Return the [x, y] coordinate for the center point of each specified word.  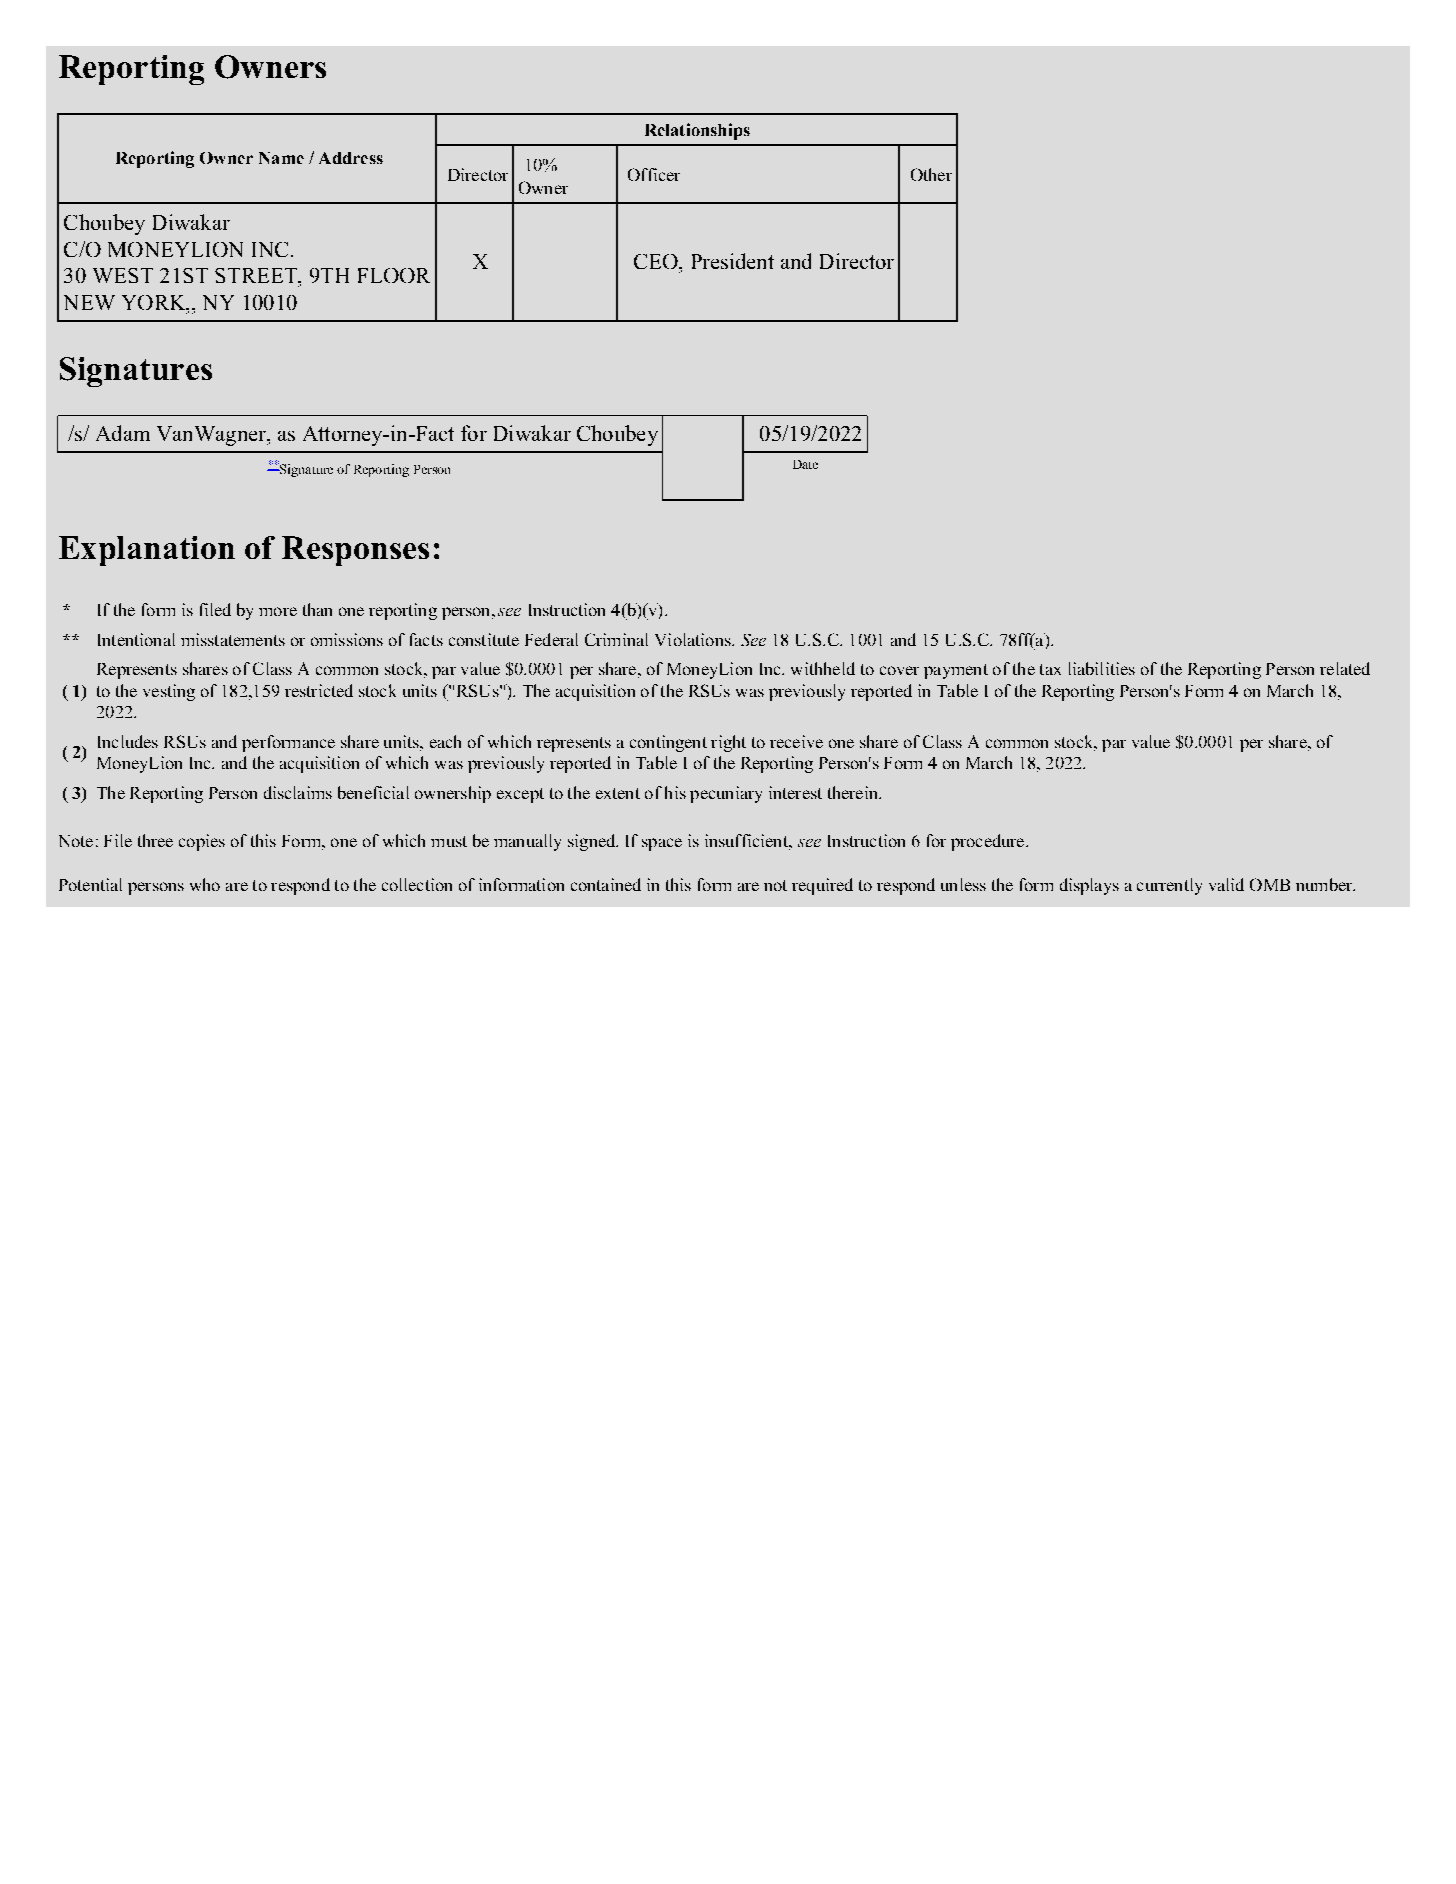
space [662, 844]
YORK [155, 302]
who [205, 884]
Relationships [697, 131]
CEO [657, 261]
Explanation [147, 551]
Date [805, 464]
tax [1050, 669]
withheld [823, 668]
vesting [169, 692]
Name [281, 158]
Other [931, 174]
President [733, 261]
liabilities [1102, 668]
